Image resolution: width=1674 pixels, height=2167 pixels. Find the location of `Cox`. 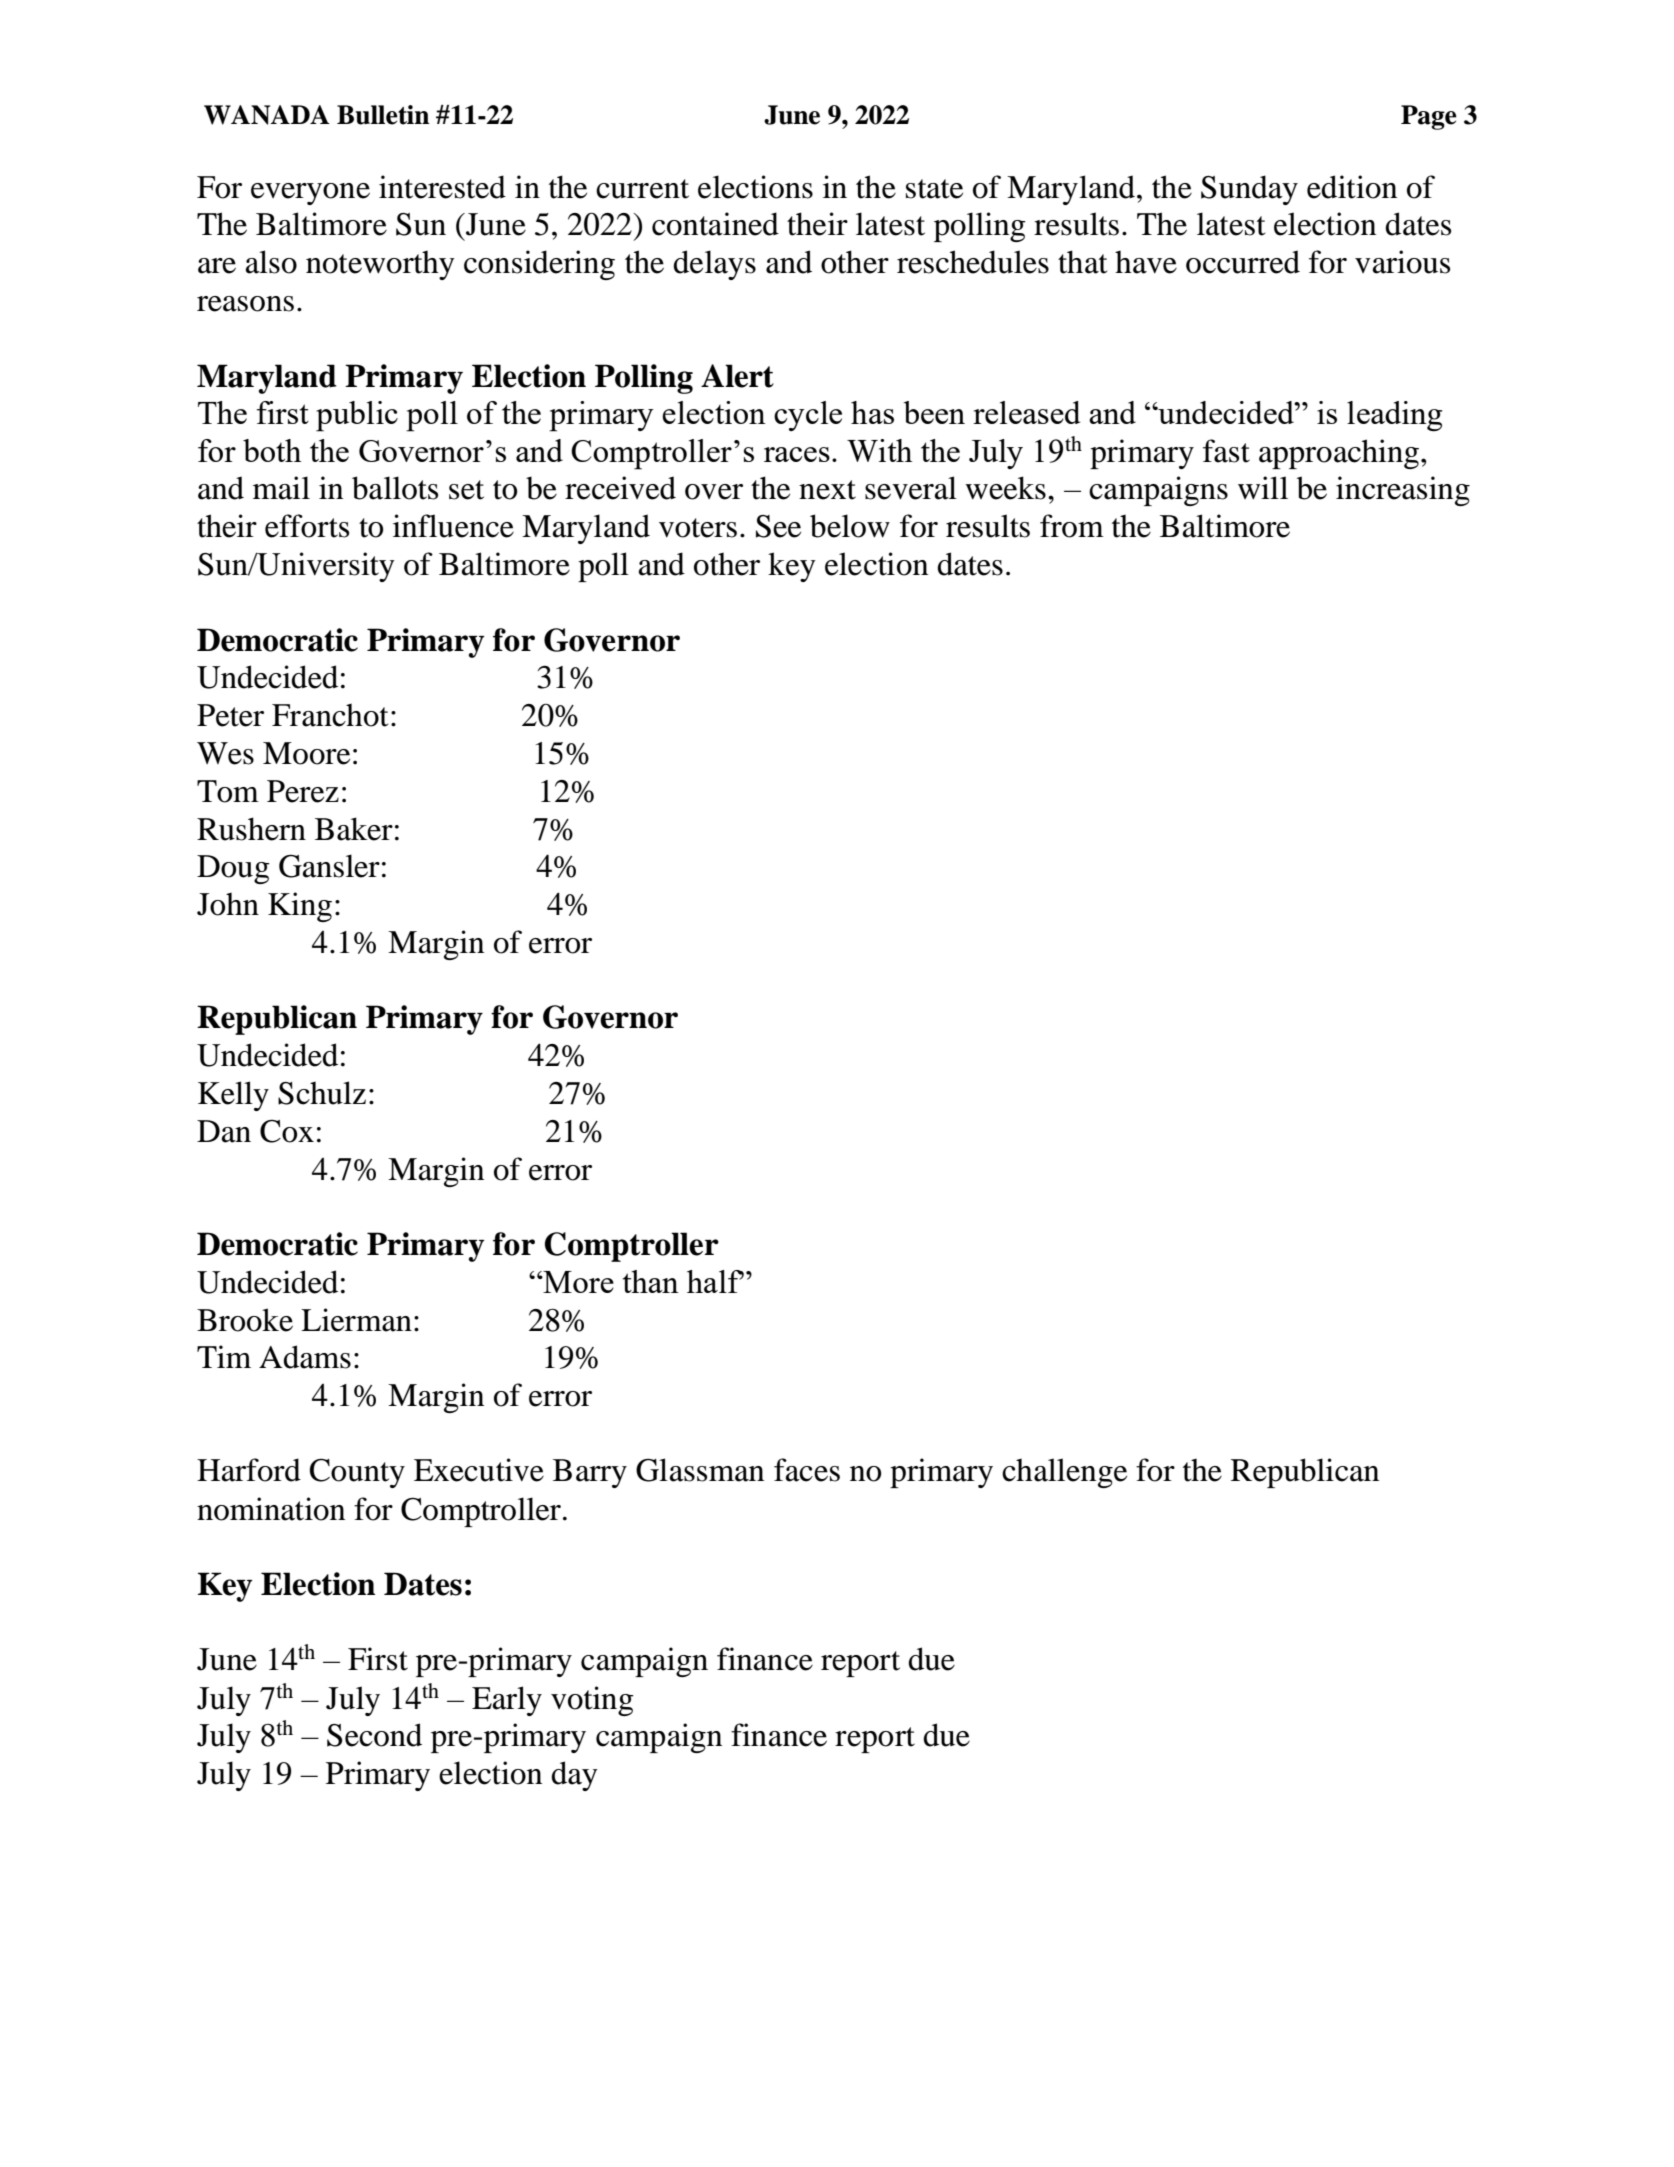

Cox is located at coordinates (287, 1131).
